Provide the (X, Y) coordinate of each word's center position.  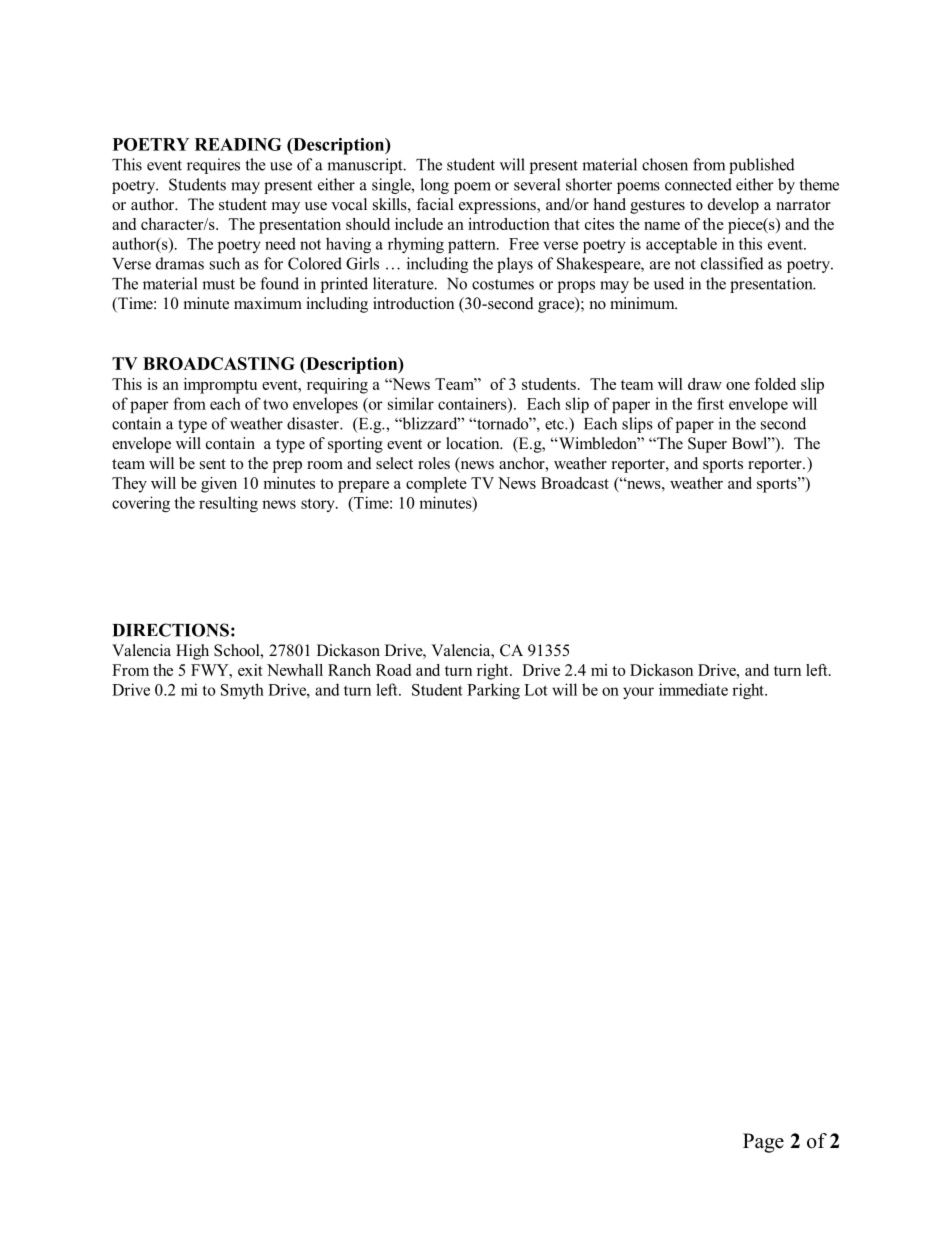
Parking (493, 691)
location (474, 443)
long (434, 186)
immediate (693, 689)
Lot (536, 690)
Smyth (242, 691)
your (638, 693)
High (192, 652)
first (710, 403)
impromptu (220, 386)
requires (213, 166)
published (762, 166)
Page (763, 1143)
